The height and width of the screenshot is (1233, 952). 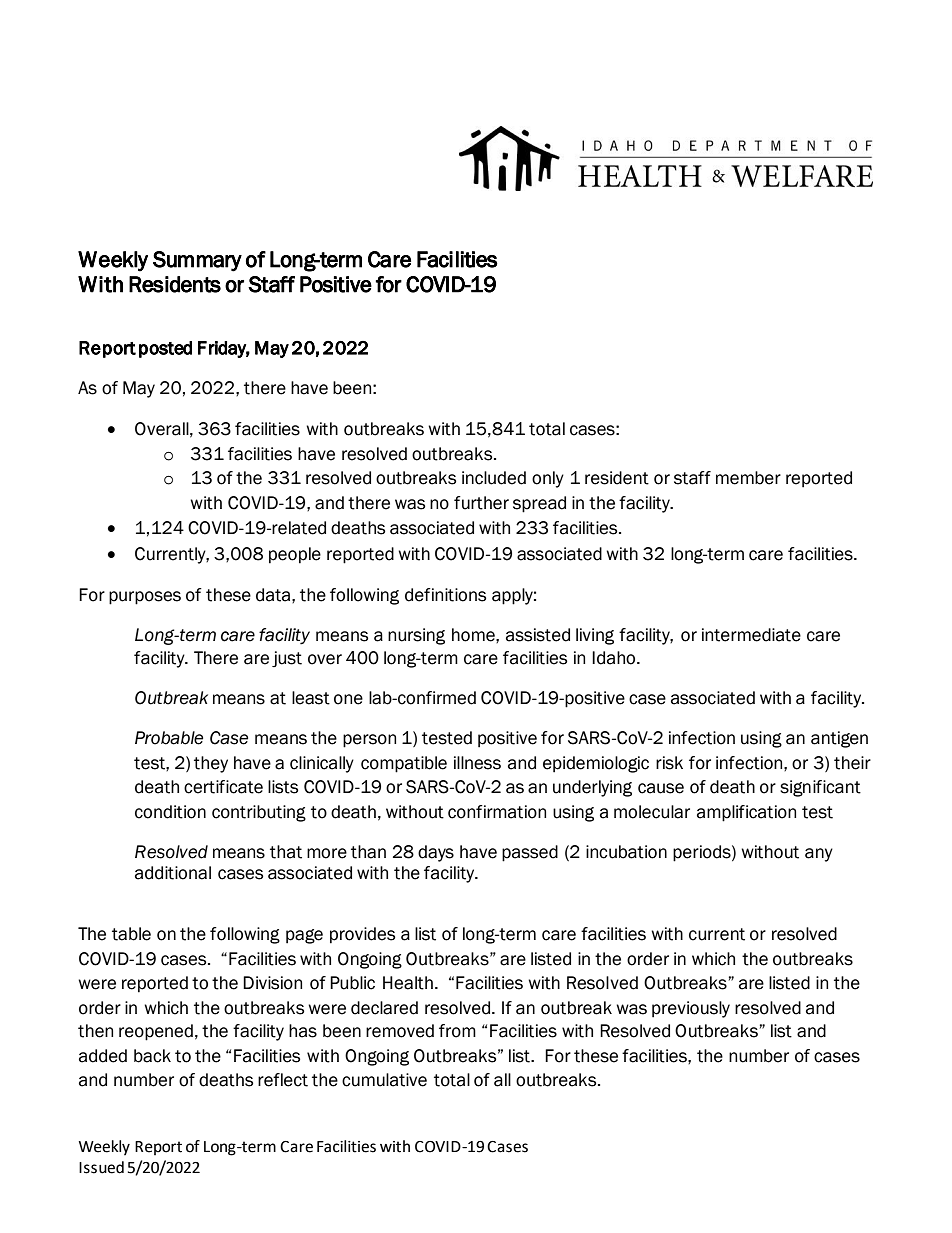 What do you see at coordinates (477, 763) in the screenshot?
I see `illness` at bounding box center [477, 763].
